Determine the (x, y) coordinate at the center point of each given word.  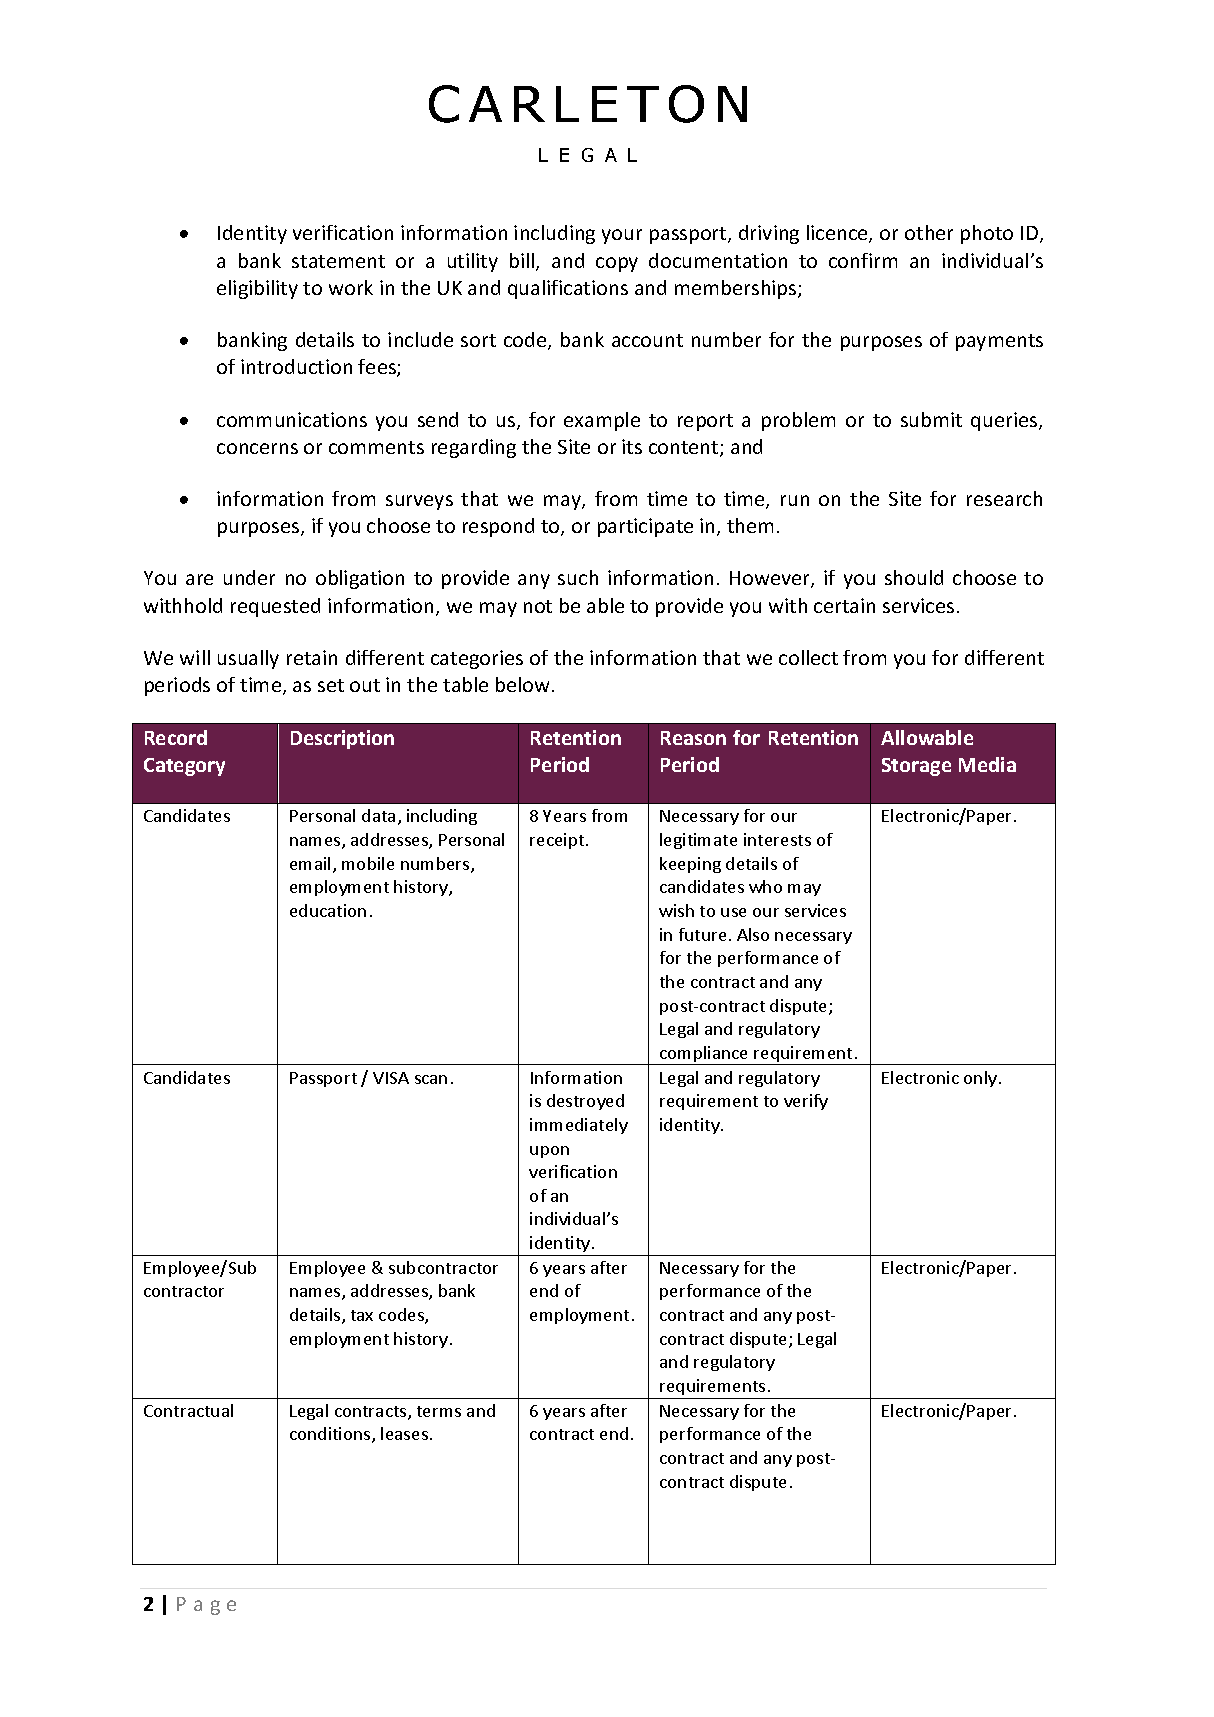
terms (439, 1411)
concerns (257, 448)
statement (338, 261)
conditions (331, 1435)
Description (342, 739)
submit (931, 419)
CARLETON (588, 104)
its (632, 446)
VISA (391, 1078)
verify (806, 1102)
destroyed (585, 1102)
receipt (558, 841)
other (929, 232)
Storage (916, 767)
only (980, 1079)
